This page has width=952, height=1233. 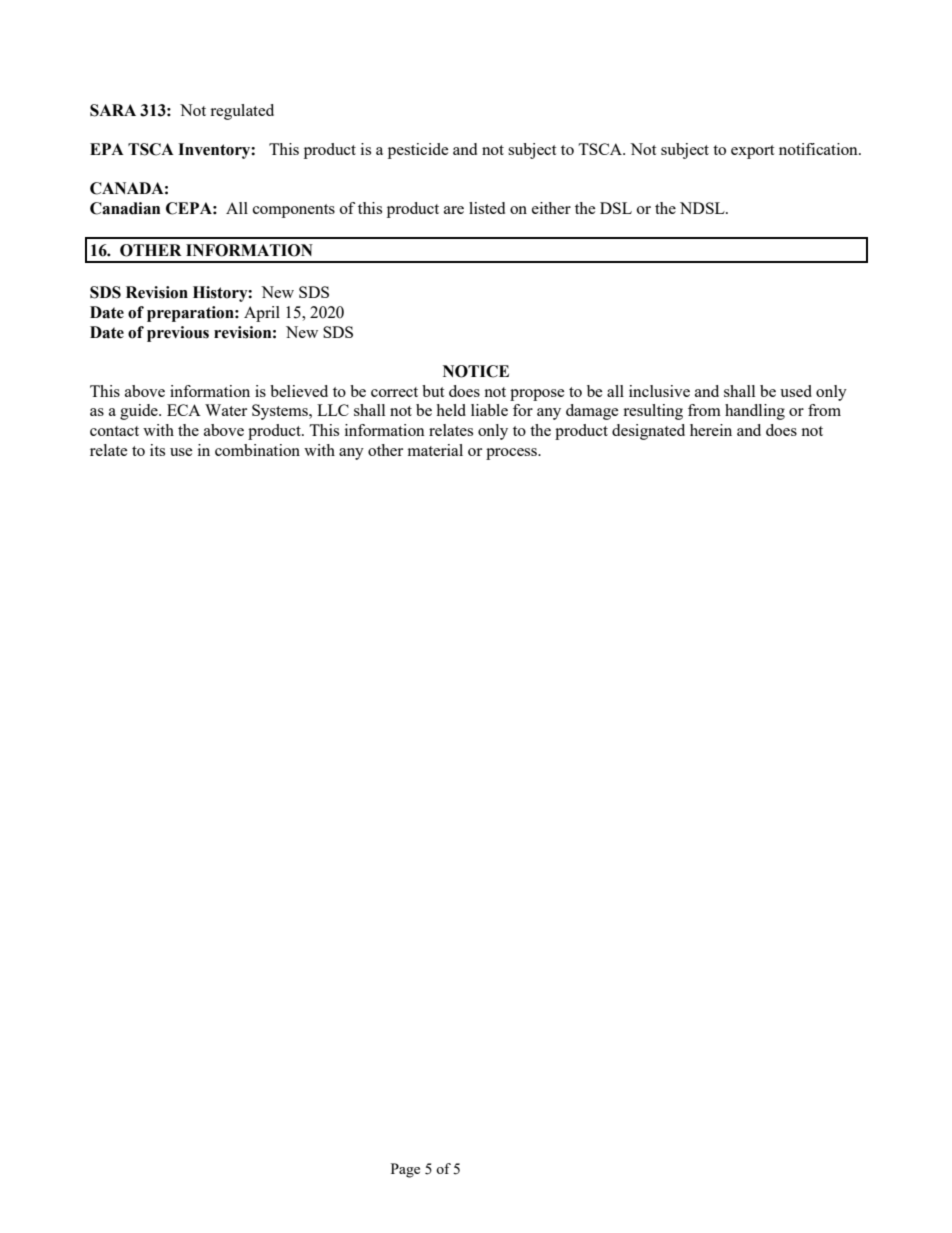 I want to click on Page, so click(x=405, y=1170).
